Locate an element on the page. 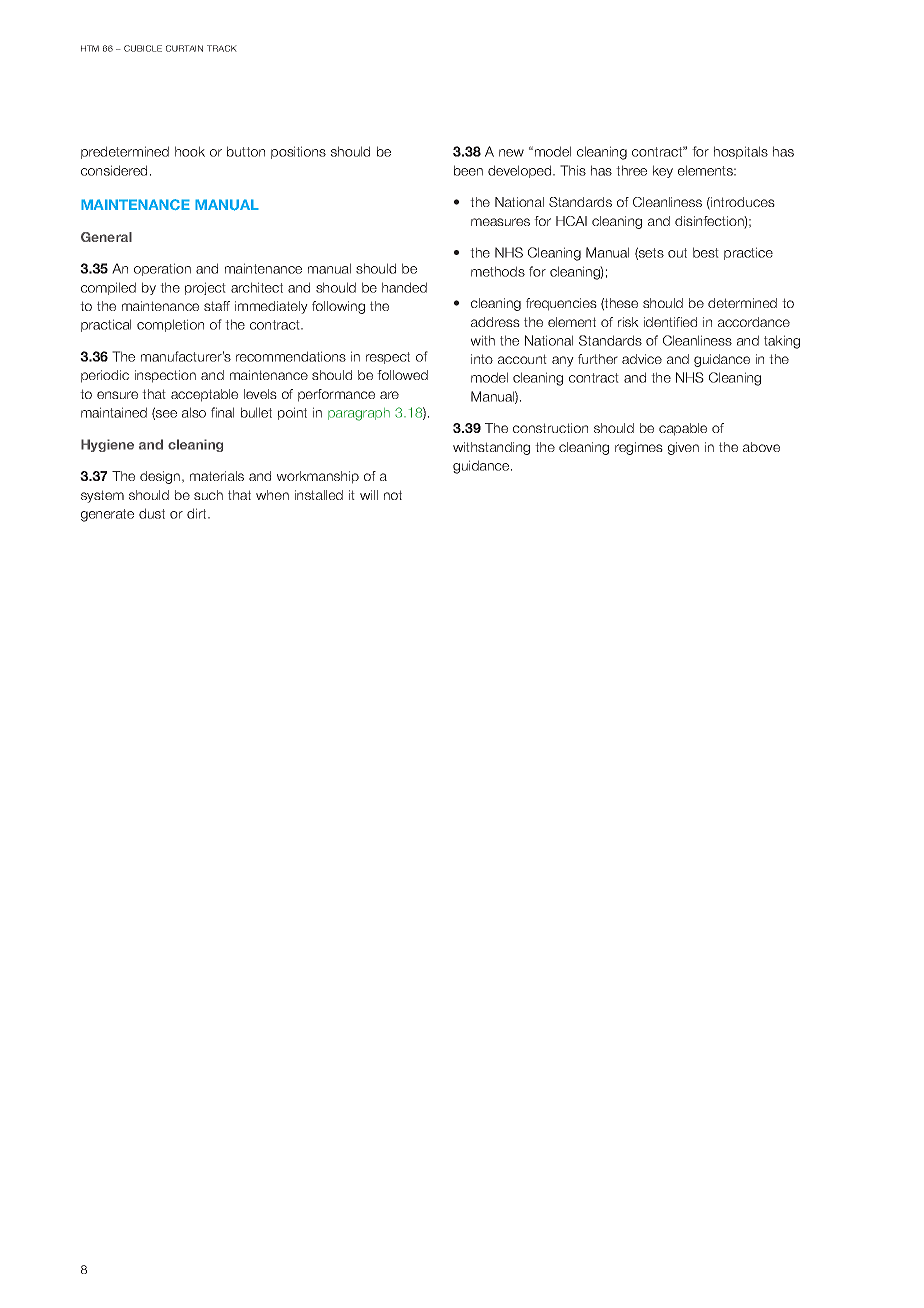 This page has height=1308, width=924. best is located at coordinates (706, 252).
